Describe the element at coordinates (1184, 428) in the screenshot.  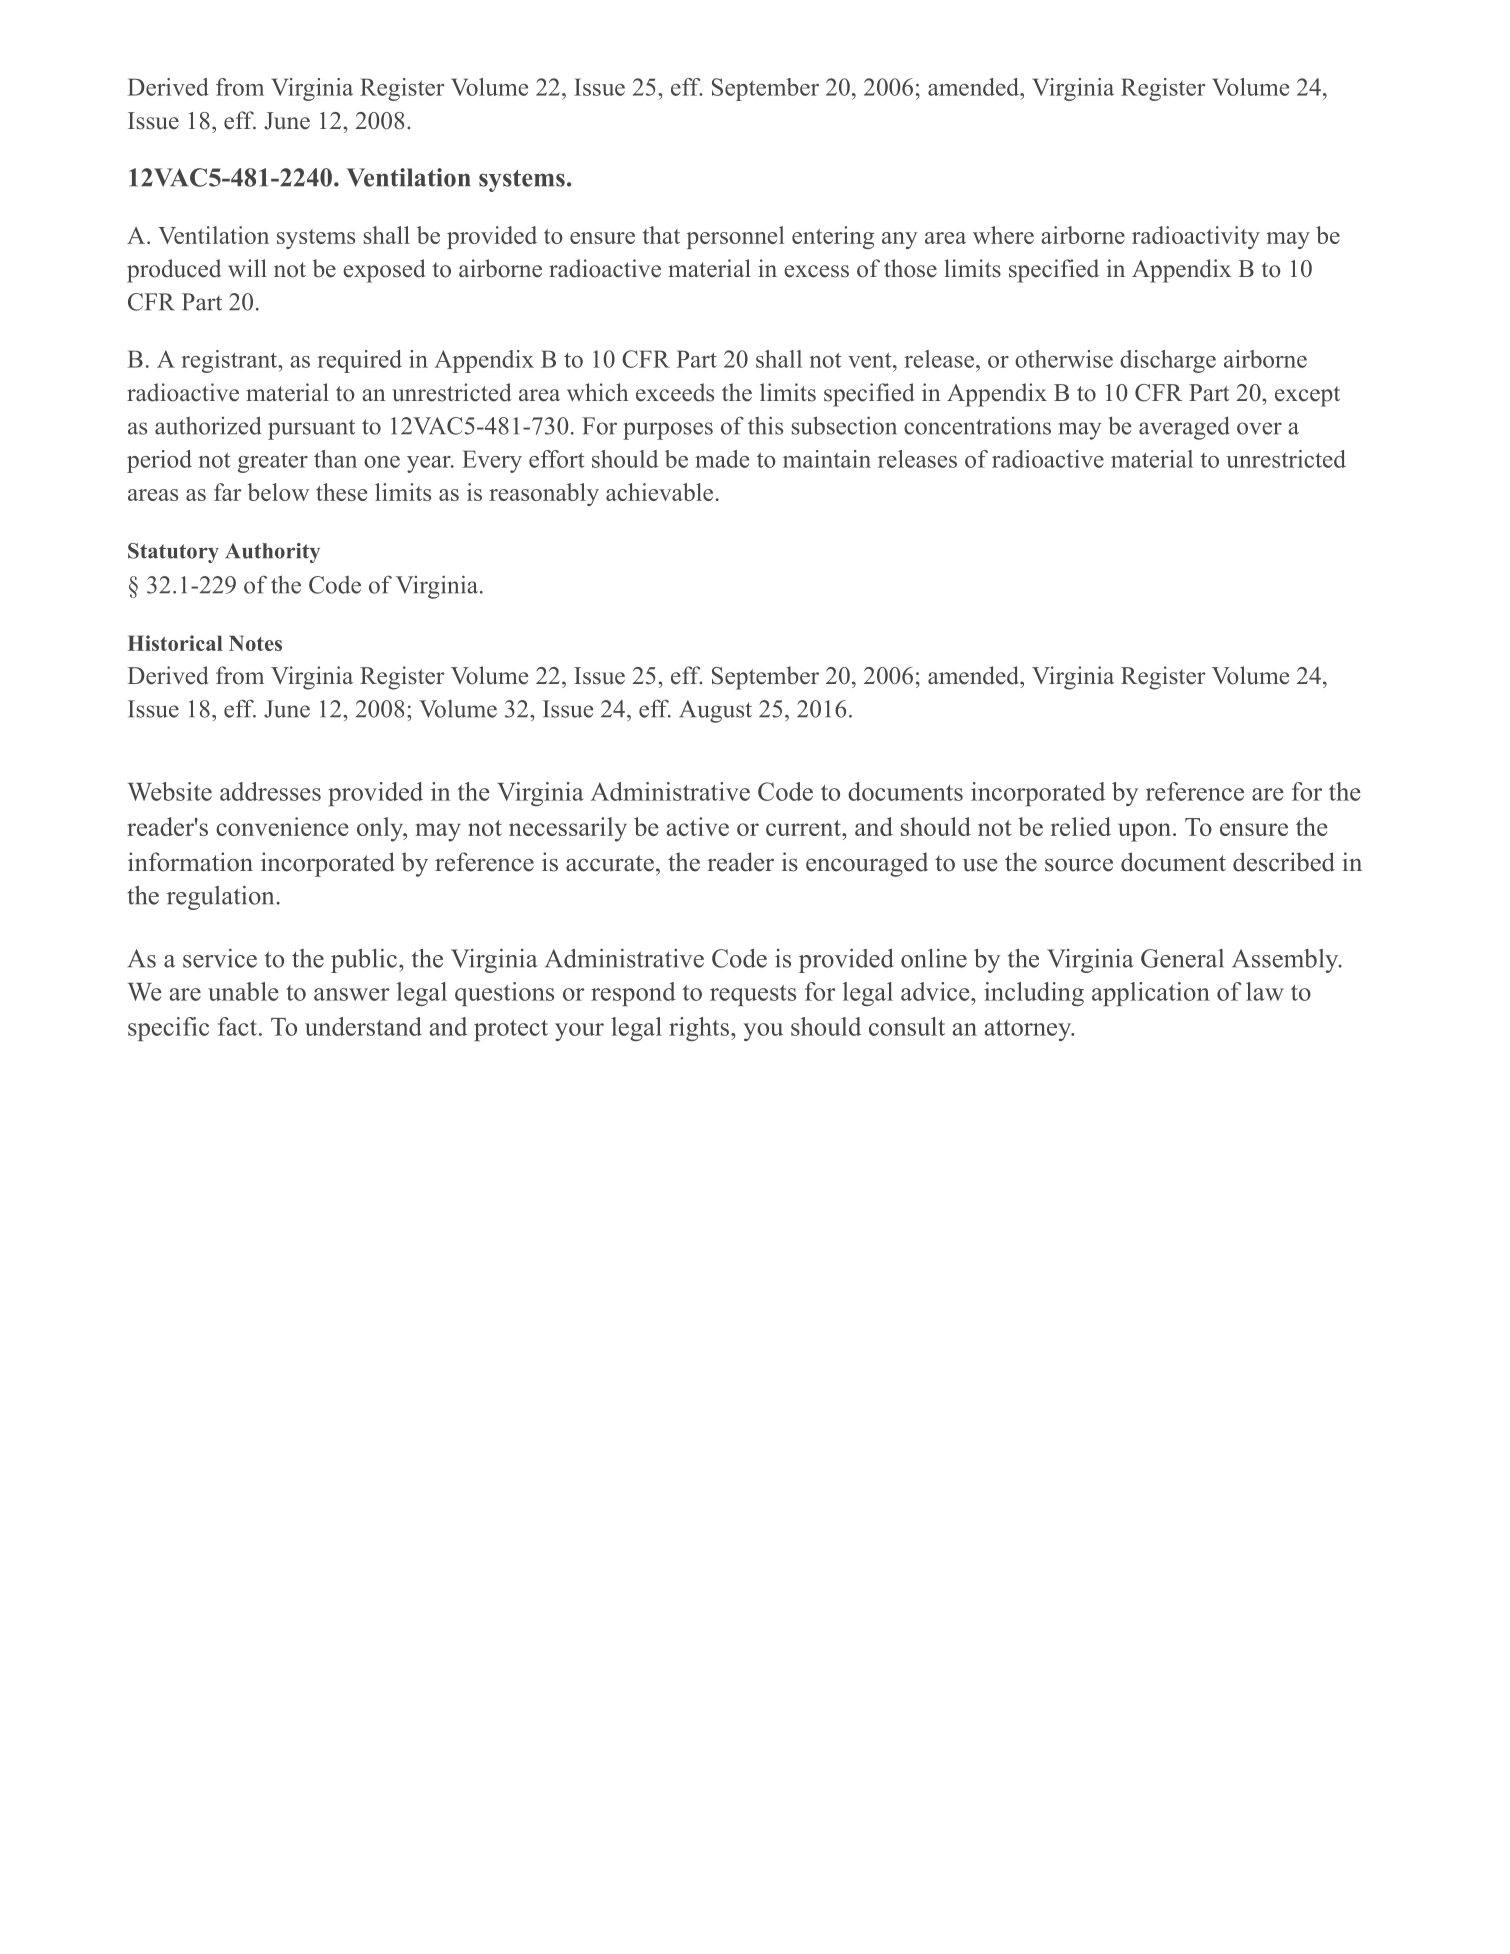
I see `averaged` at that location.
